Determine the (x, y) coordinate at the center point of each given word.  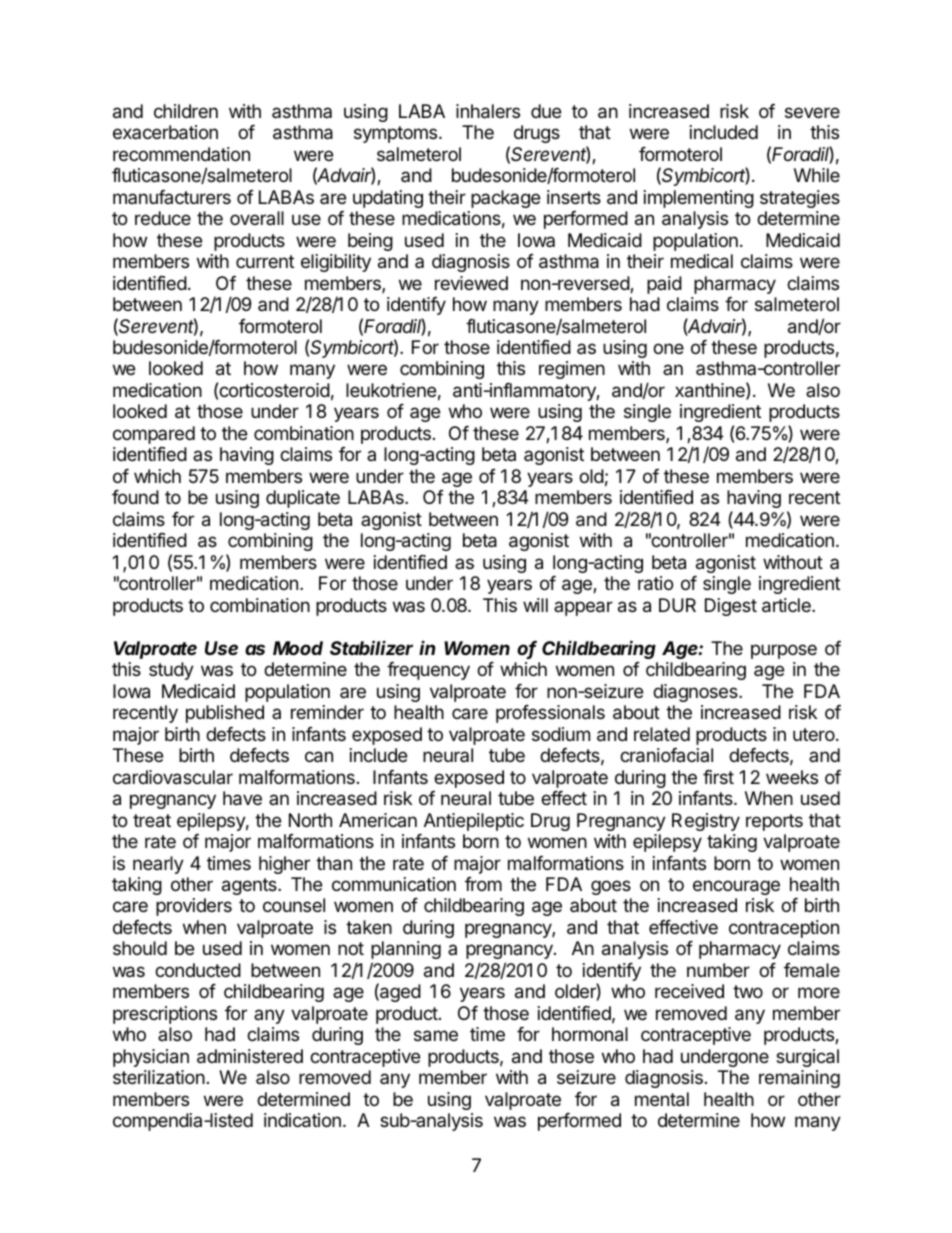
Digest (731, 607)
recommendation (181, 154)
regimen (572, 370)
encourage (736, 887)
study (171, 671)
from (483, 884)
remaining (799, 1079)
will (535, 605)
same (436, 1036)
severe (812, 112)
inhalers (488, 111)
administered (250, 1056)
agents (250, 886)
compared (154, 435)
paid (664, 285)
